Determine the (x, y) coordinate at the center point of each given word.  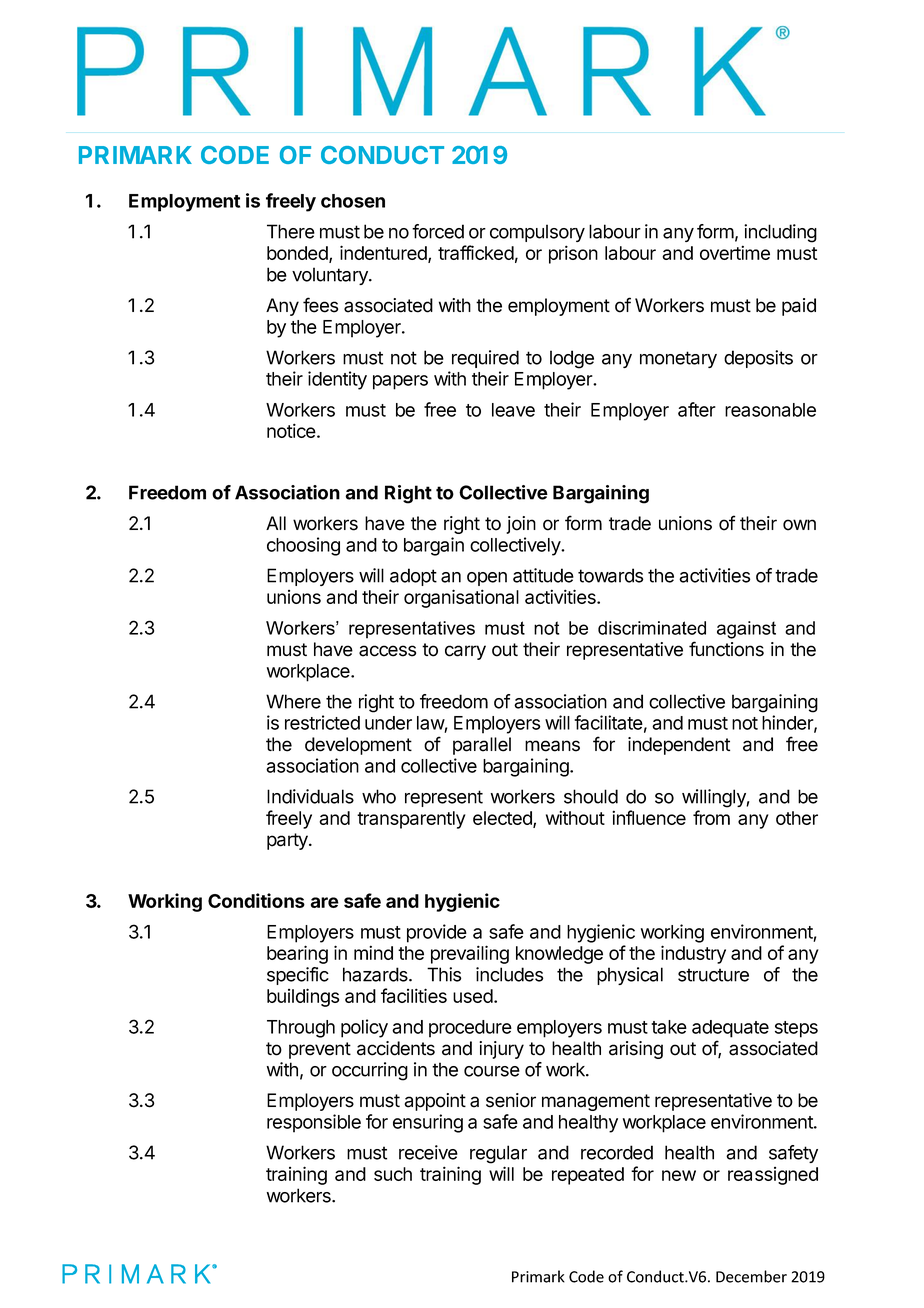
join (521, 525)
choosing (303, 546)
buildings (303, 997)
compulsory (537, 233)
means (552, 746)
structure (713, 975)
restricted (322, 722)
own (799, 525)
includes (509, 974)
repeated (588, 1176)
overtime (735, 252)
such (393, 1174)
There (291, 231)
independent (679, 746)
